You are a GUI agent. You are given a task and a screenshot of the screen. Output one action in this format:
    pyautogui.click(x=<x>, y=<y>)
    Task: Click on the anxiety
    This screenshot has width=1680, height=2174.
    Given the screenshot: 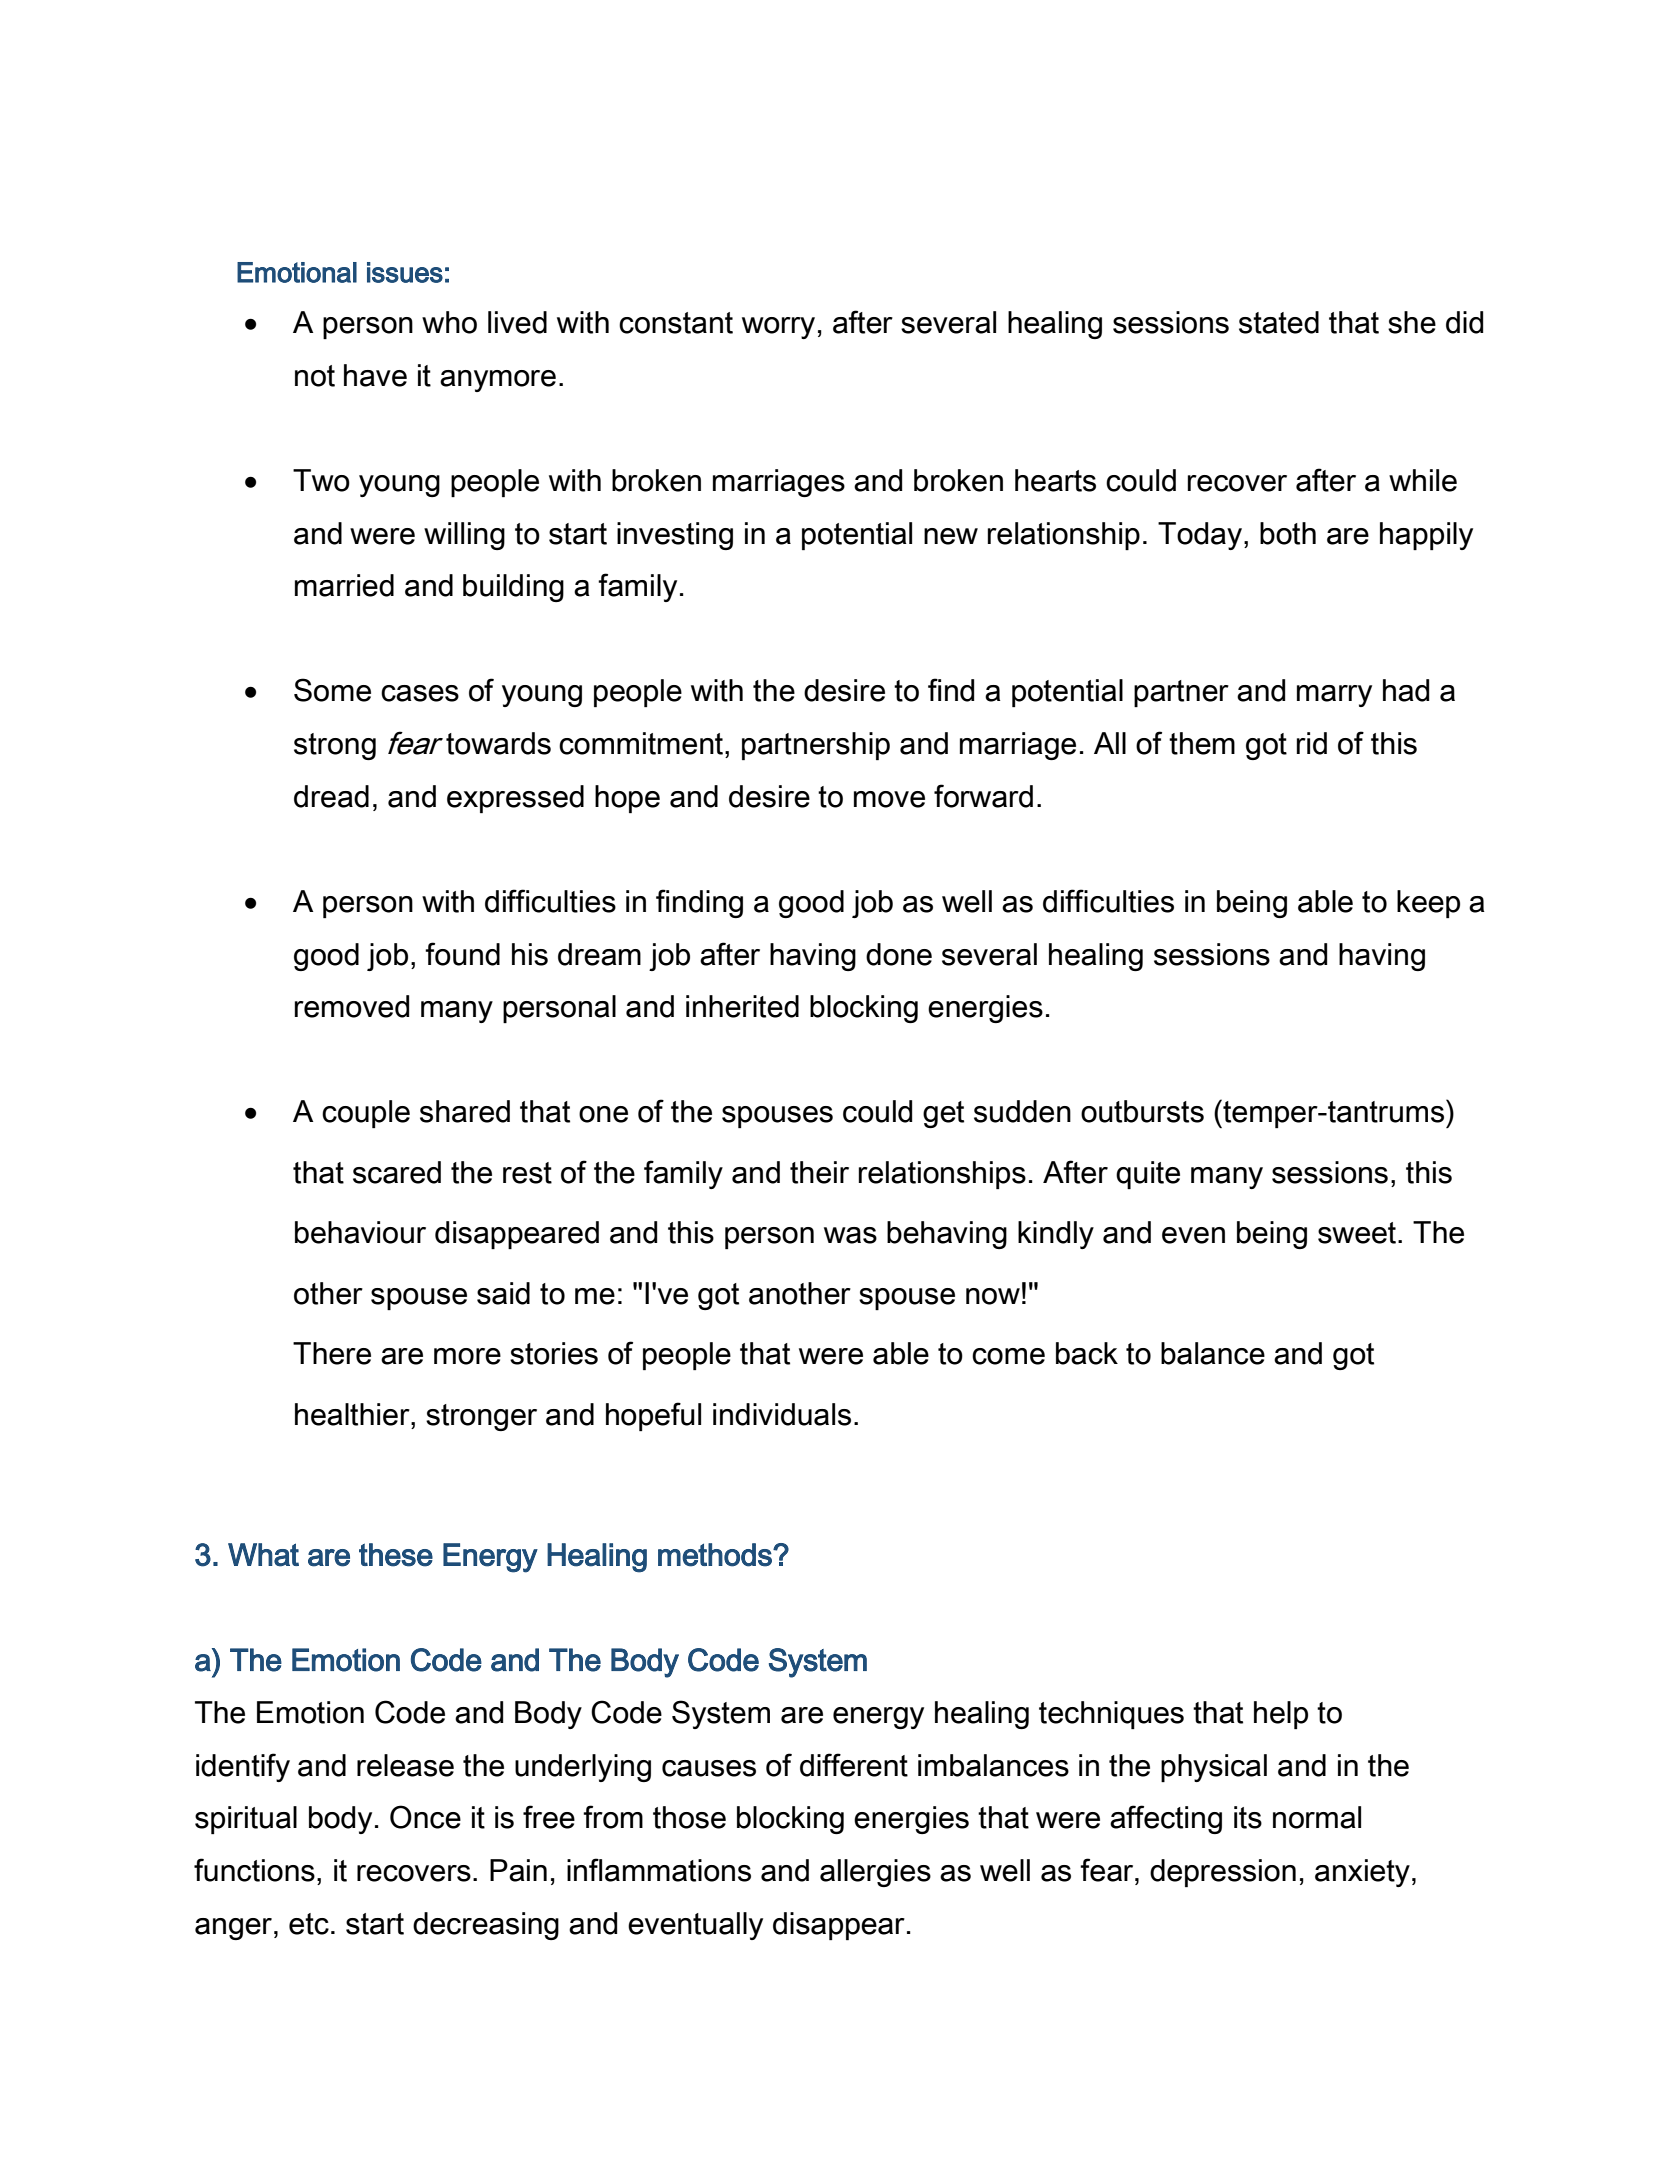 What is the action you would take?
    pyautogui.click(x=1362, y=1873)
